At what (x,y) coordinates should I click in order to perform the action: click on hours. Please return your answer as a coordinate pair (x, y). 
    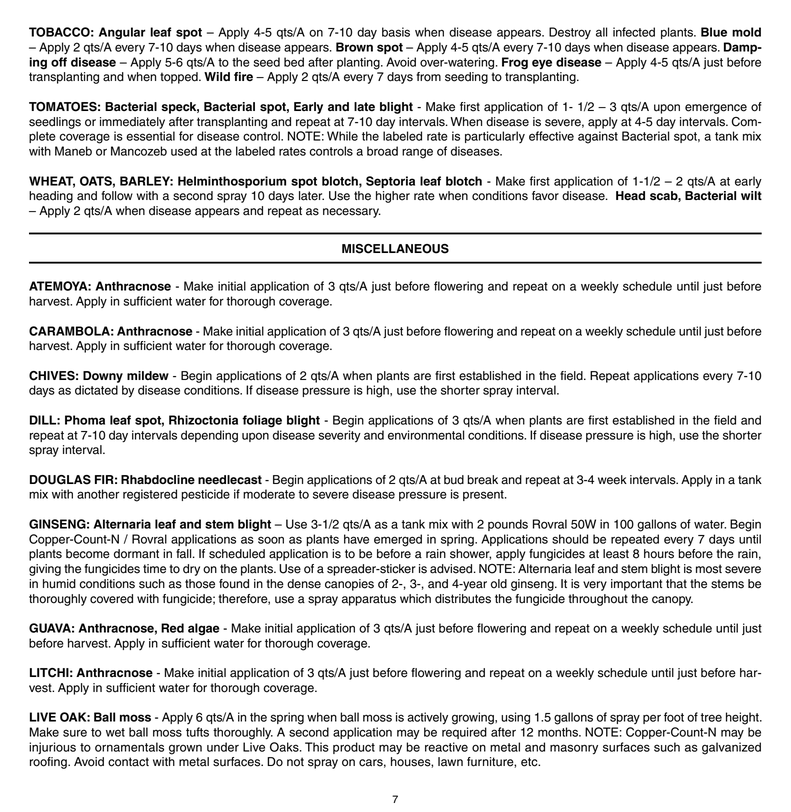
    Looking at the image, I should click on (659, 554).
